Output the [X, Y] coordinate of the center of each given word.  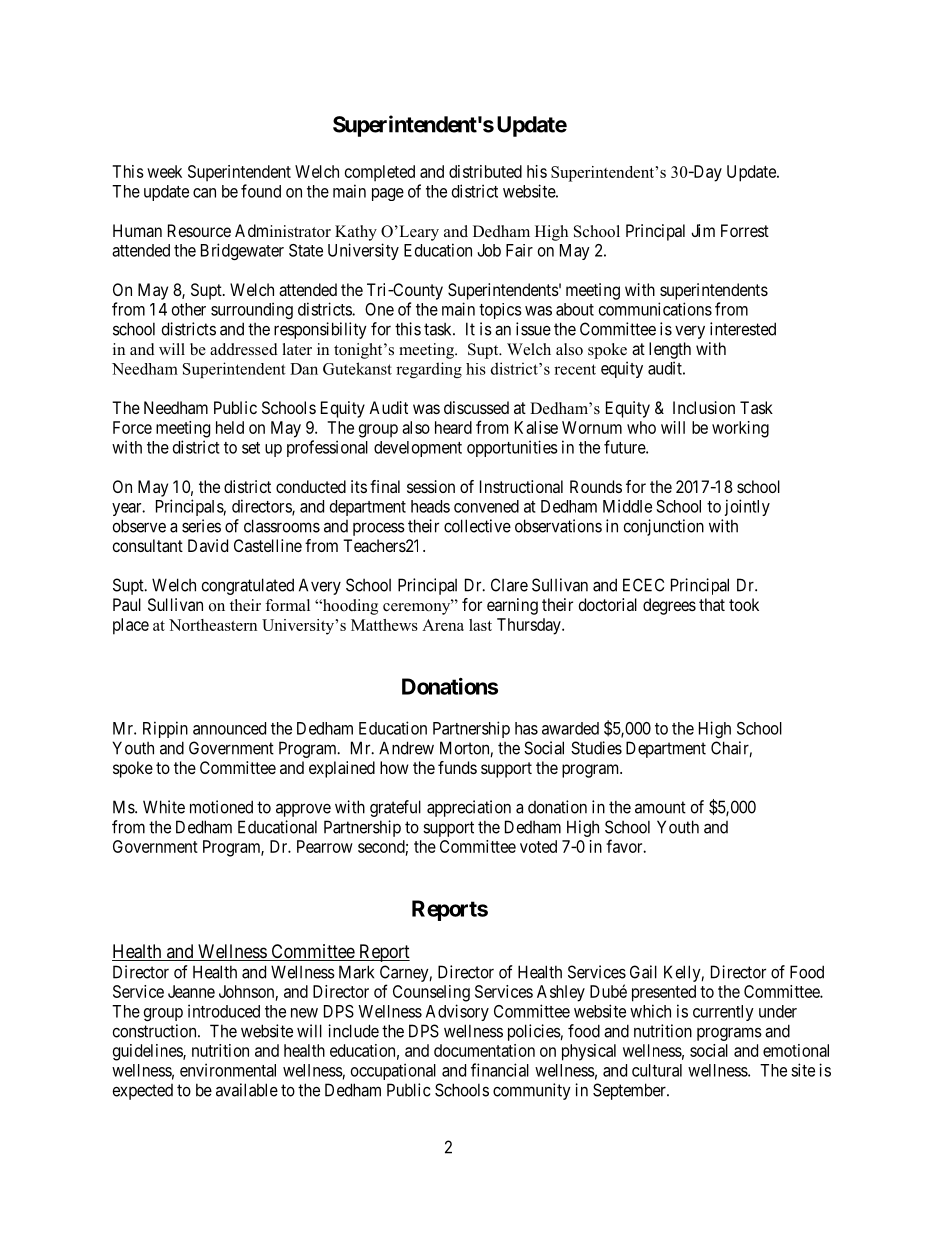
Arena [443, 625]
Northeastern [213, 625]
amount [660, 807]
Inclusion [704, 407]
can [204, 193]
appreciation [469, 808]
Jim [703, 230]
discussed [476, 407]
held [230, 427]
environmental [228, 1070]
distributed [485, 171]
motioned [221, 807]
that [712, 604]
